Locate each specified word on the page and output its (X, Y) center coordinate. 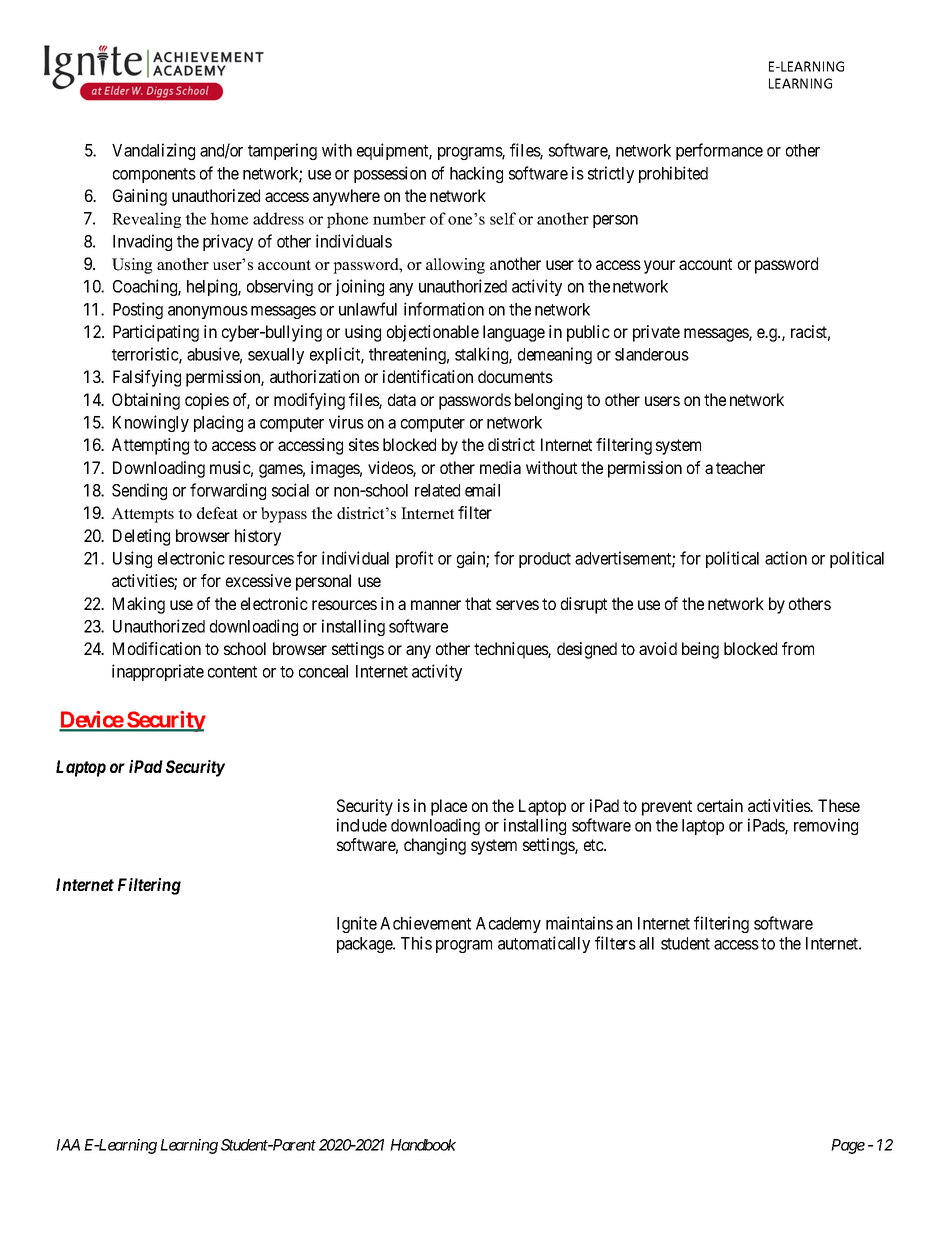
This (416, 943)
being (700, 650)
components (154, 175)
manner (436, 605)
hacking (476, 174)
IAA (68, 1145)
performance (719, 151)
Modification (157, 648)
